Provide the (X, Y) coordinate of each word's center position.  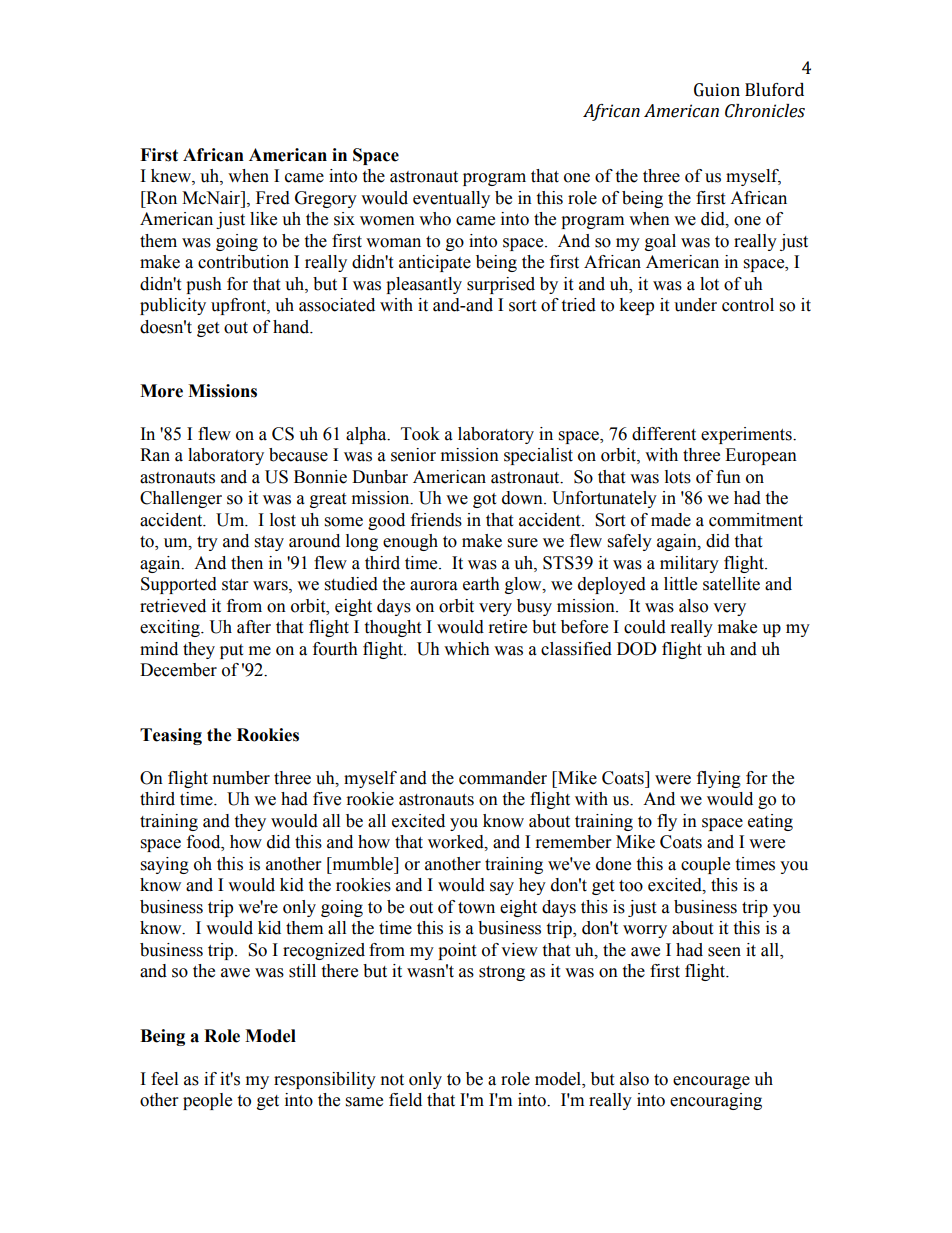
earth (481, 584)
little (680, 584)
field (405, 1100)
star (235, 585)
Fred (273, 198)
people (207, 1101)
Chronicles (765, 111)
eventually (451, 199)
